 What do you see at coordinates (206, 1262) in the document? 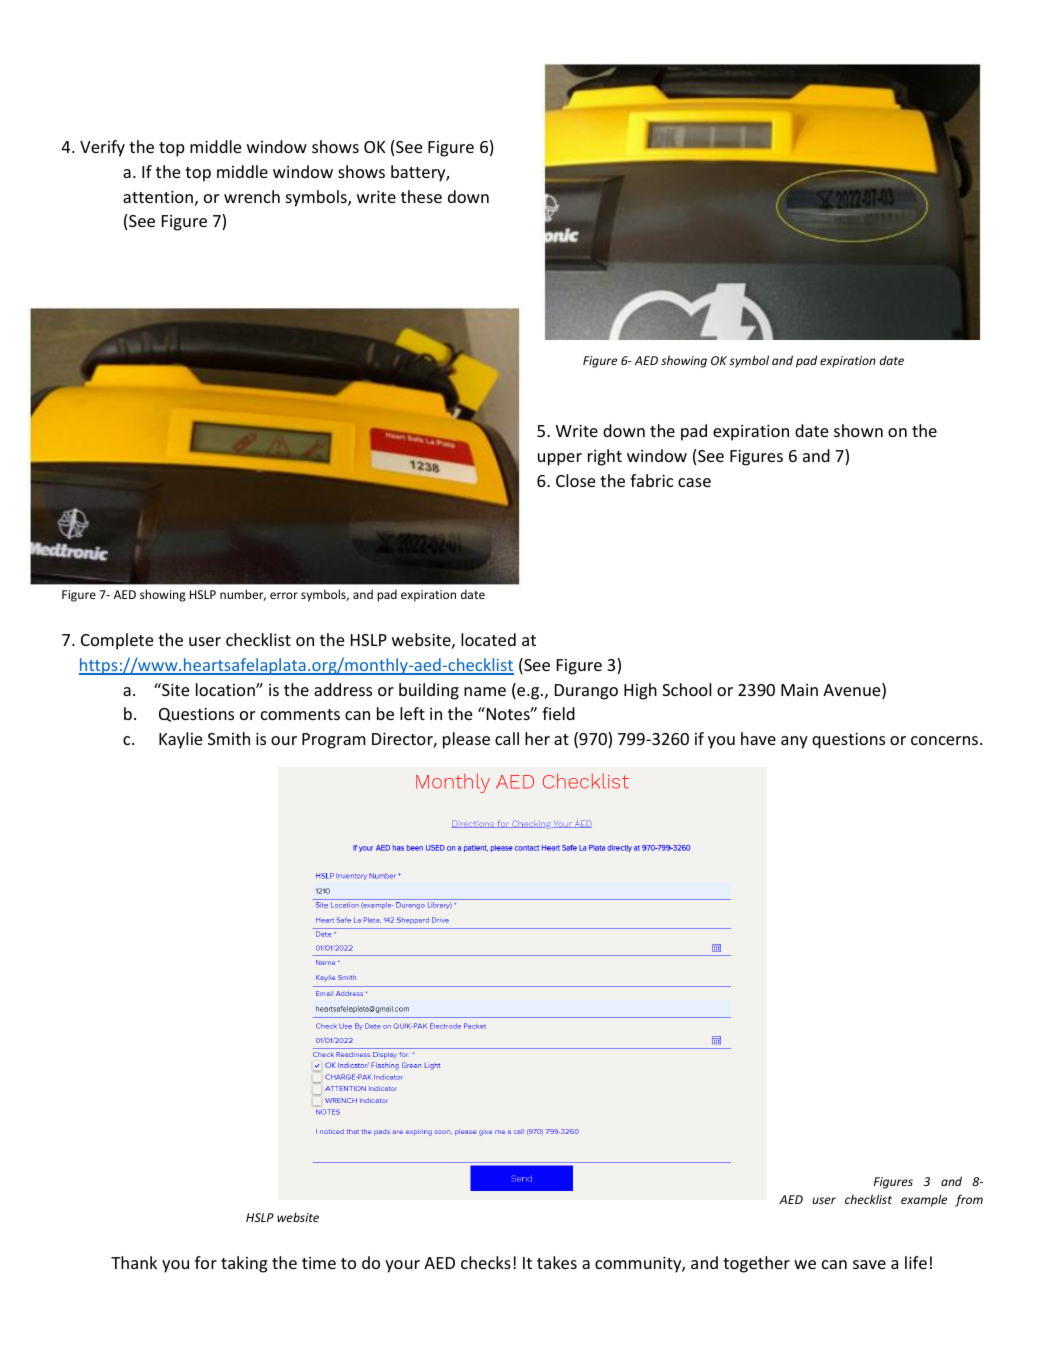
I see `for` at bounding box center [206, 1262].
